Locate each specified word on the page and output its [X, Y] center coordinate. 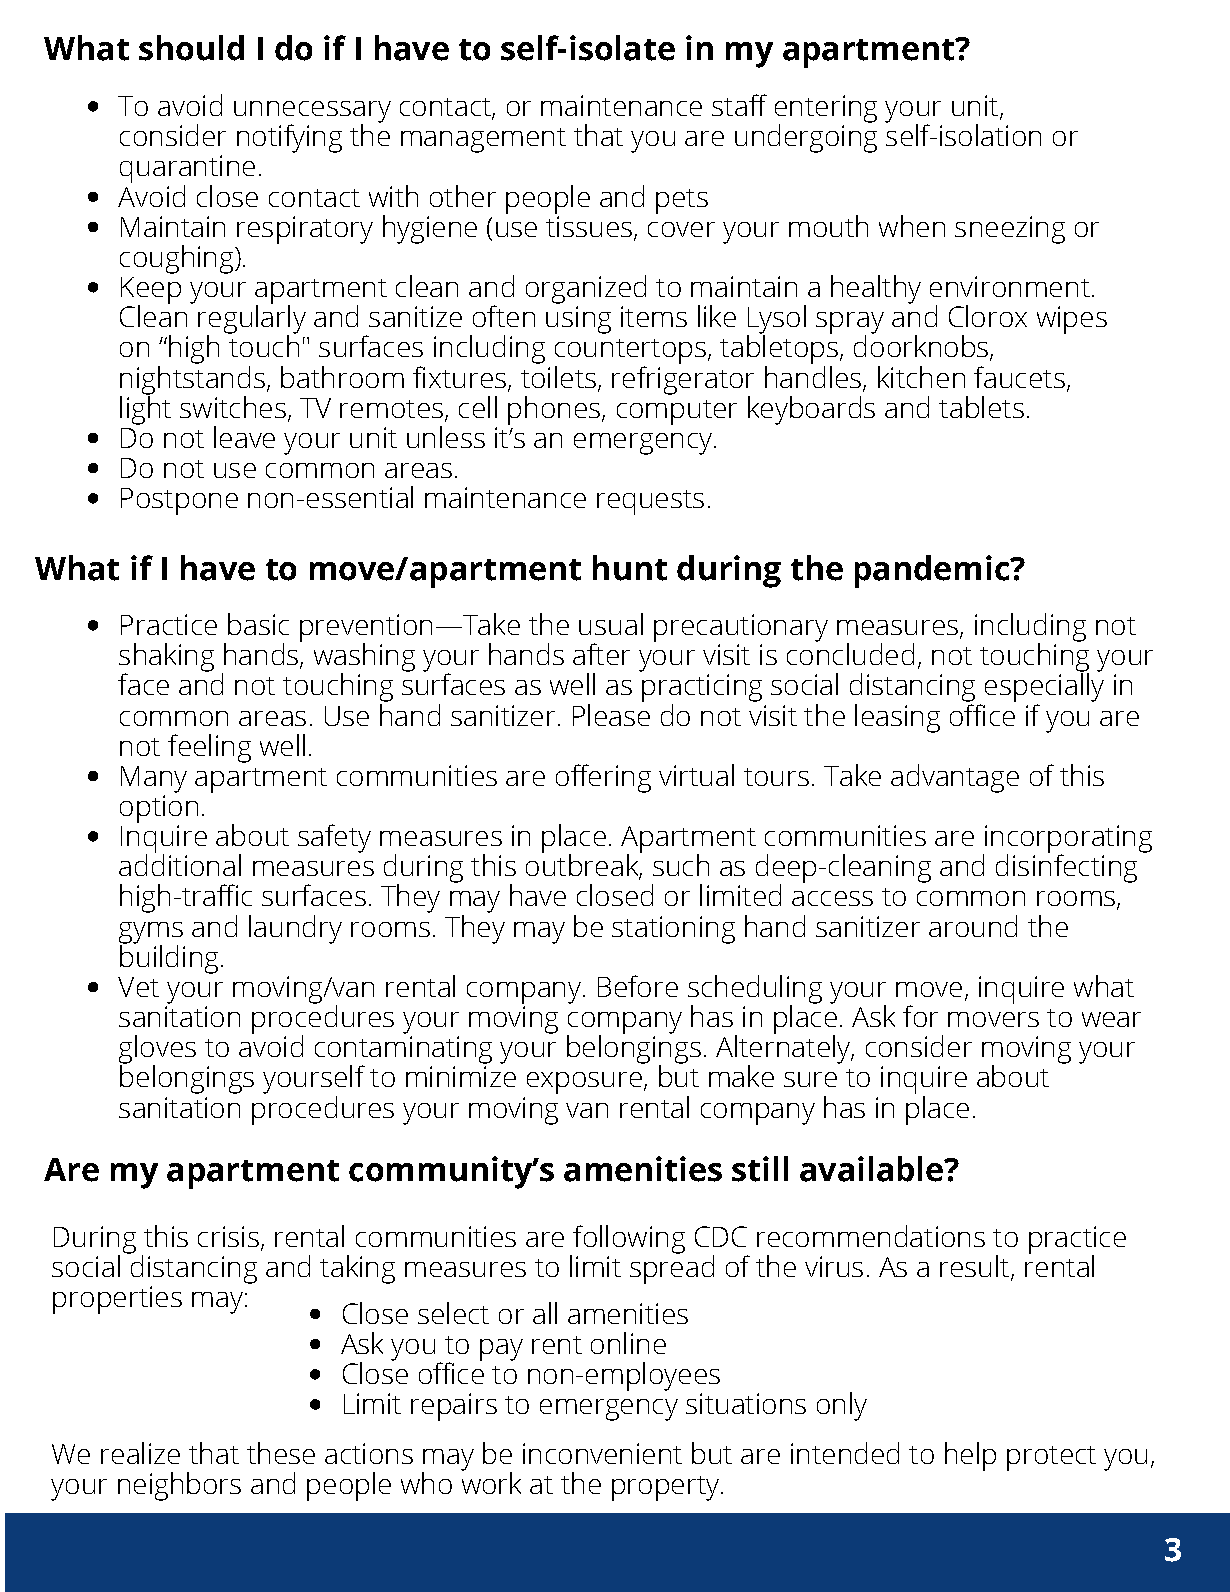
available [872, 1169]
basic [258, 624]
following [628, 1240]
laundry [295, 929]
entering [826, 110]
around [973, 926]
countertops [630, 353]
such [681, 865]
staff [739, 105]
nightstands [192, 380]
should [191, 48]
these [281, 1453]
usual [611, 624]
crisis [228, 1236]
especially [1044, 688]
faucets [1019, 377]
